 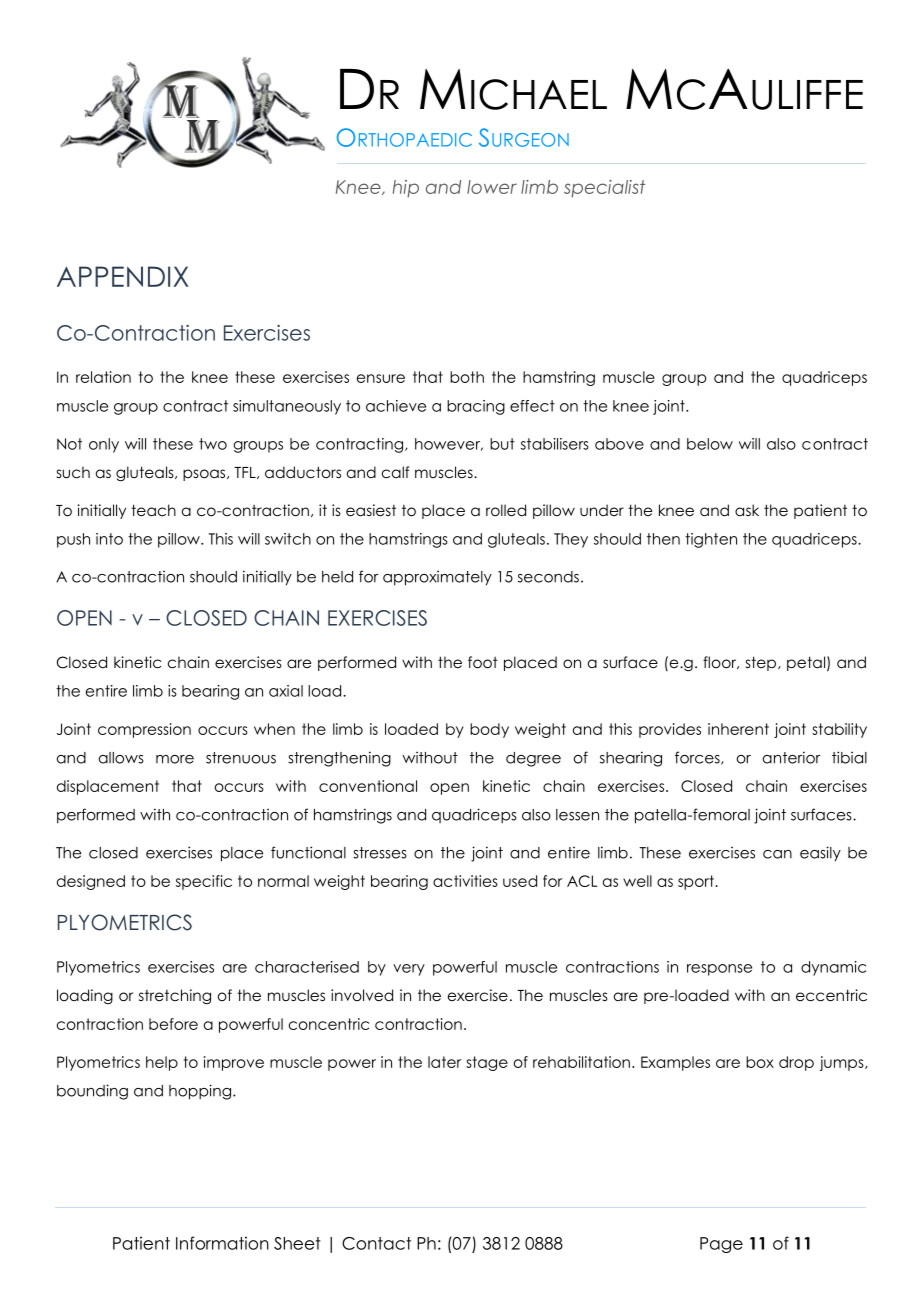 What do you see at coordinates (604, 189) in the screenshot?
I see `specialist` at bounding box center [604, 189].
